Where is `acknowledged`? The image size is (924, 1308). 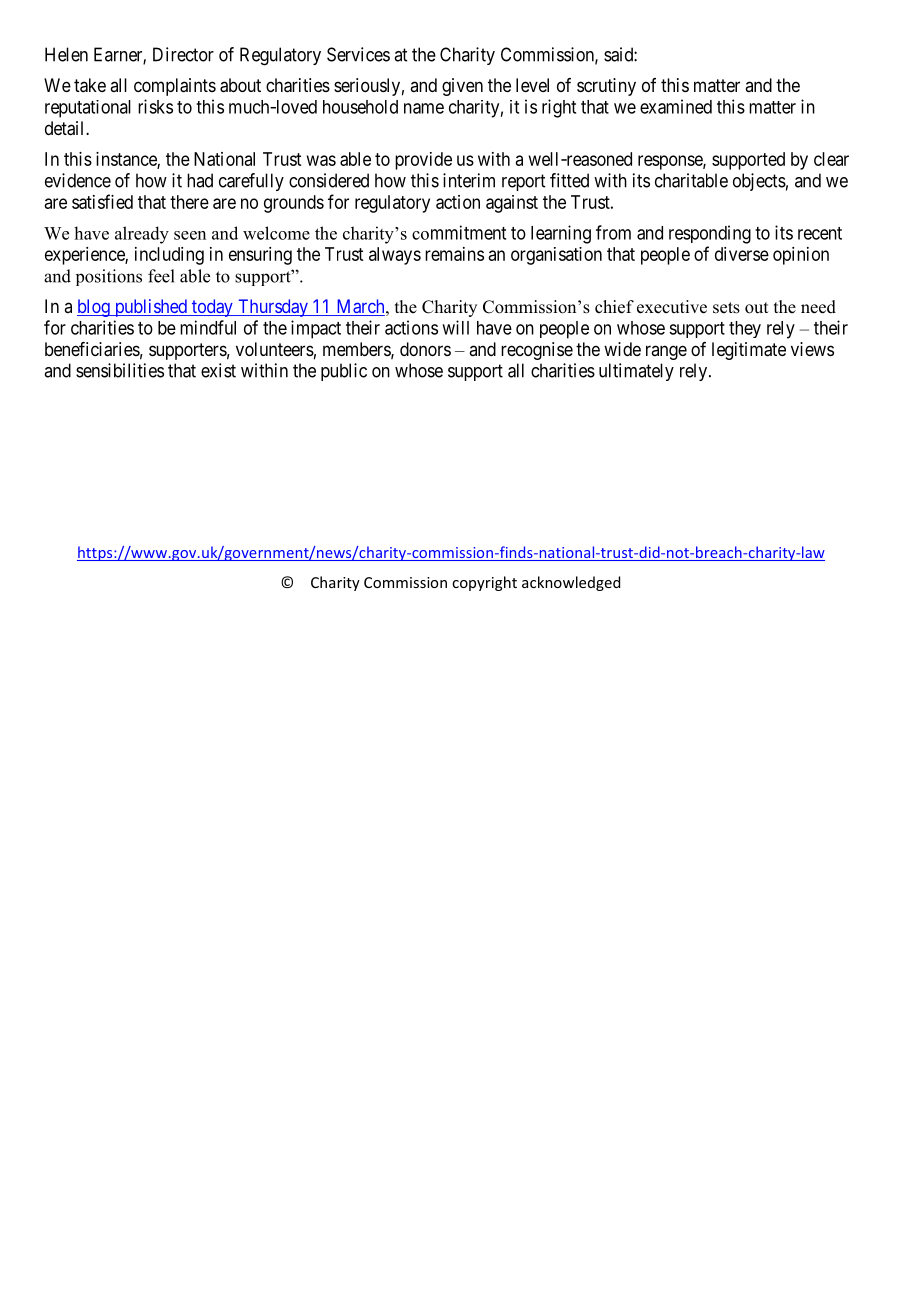
acknowledged is located at coordinates (571, 583).
